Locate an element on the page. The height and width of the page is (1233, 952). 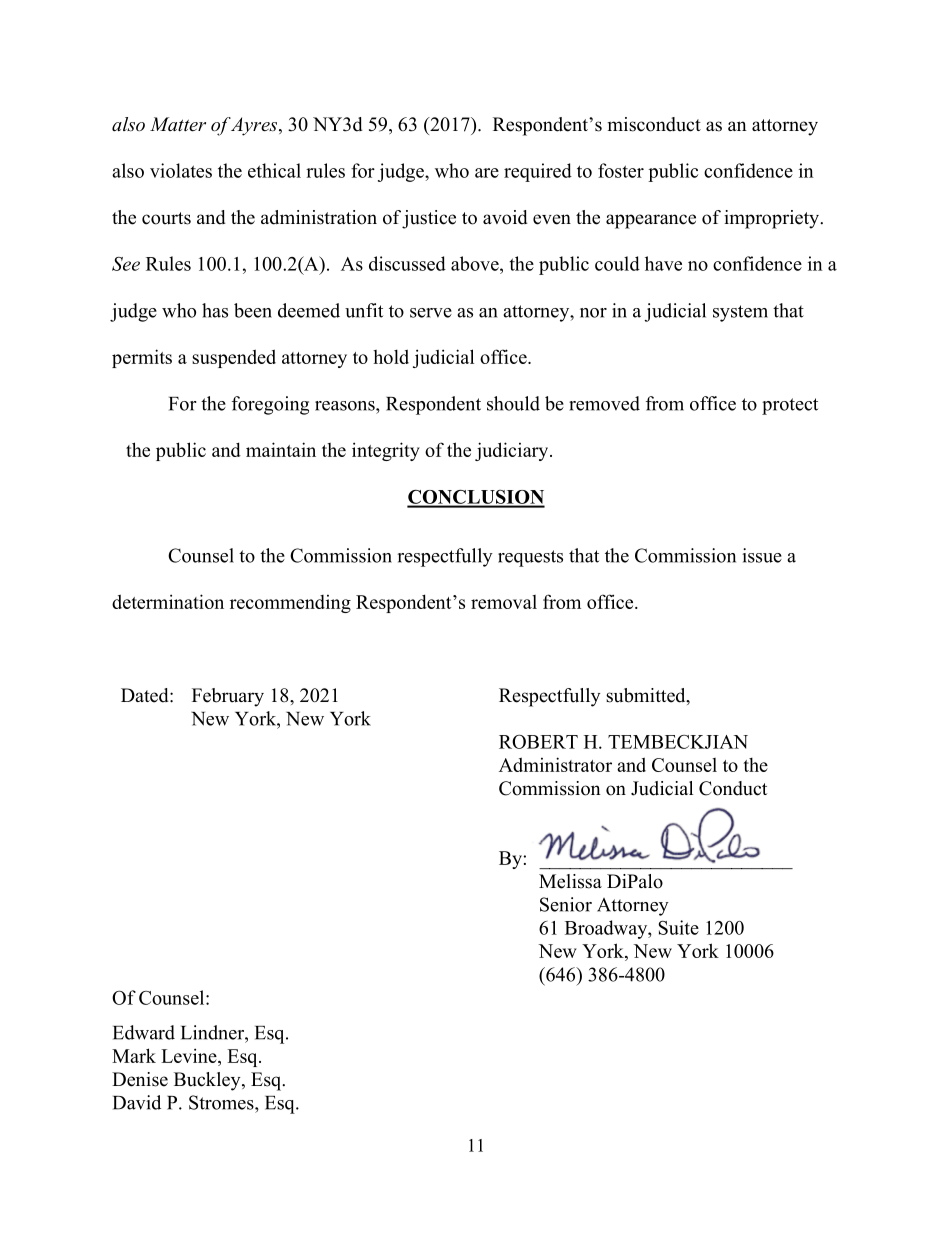
determination is located at coordinates (168, 601).
